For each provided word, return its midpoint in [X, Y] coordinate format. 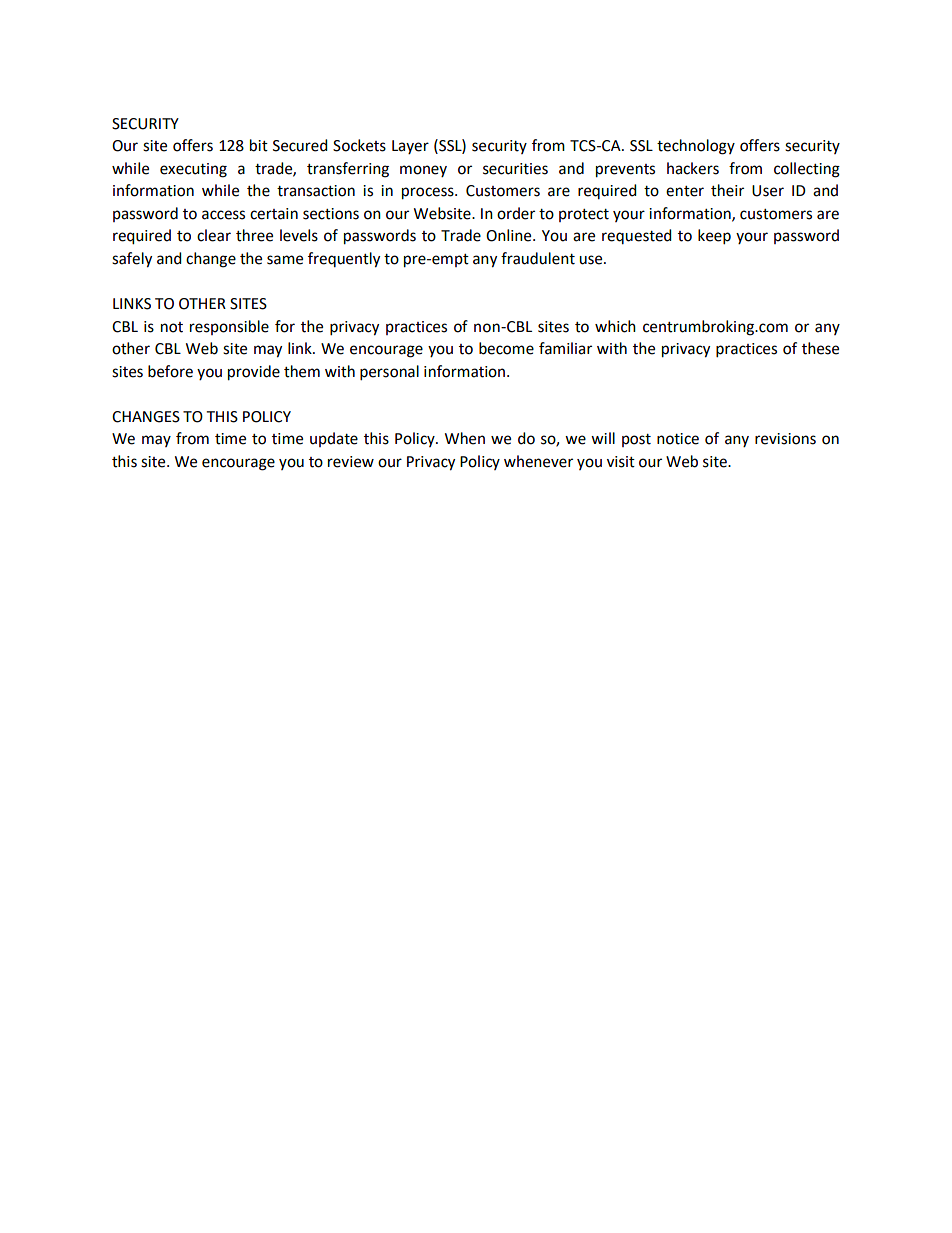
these [820, 348]
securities [515, 169]
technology [696, 147]
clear [214, 235]
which [615, 326]
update [334, 439]
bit [259, 145]
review [351, 462]
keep [714, 237]
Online [510, 235]
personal [389, 373]
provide [254, 373]
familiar [565, 348]
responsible [229, 327]
